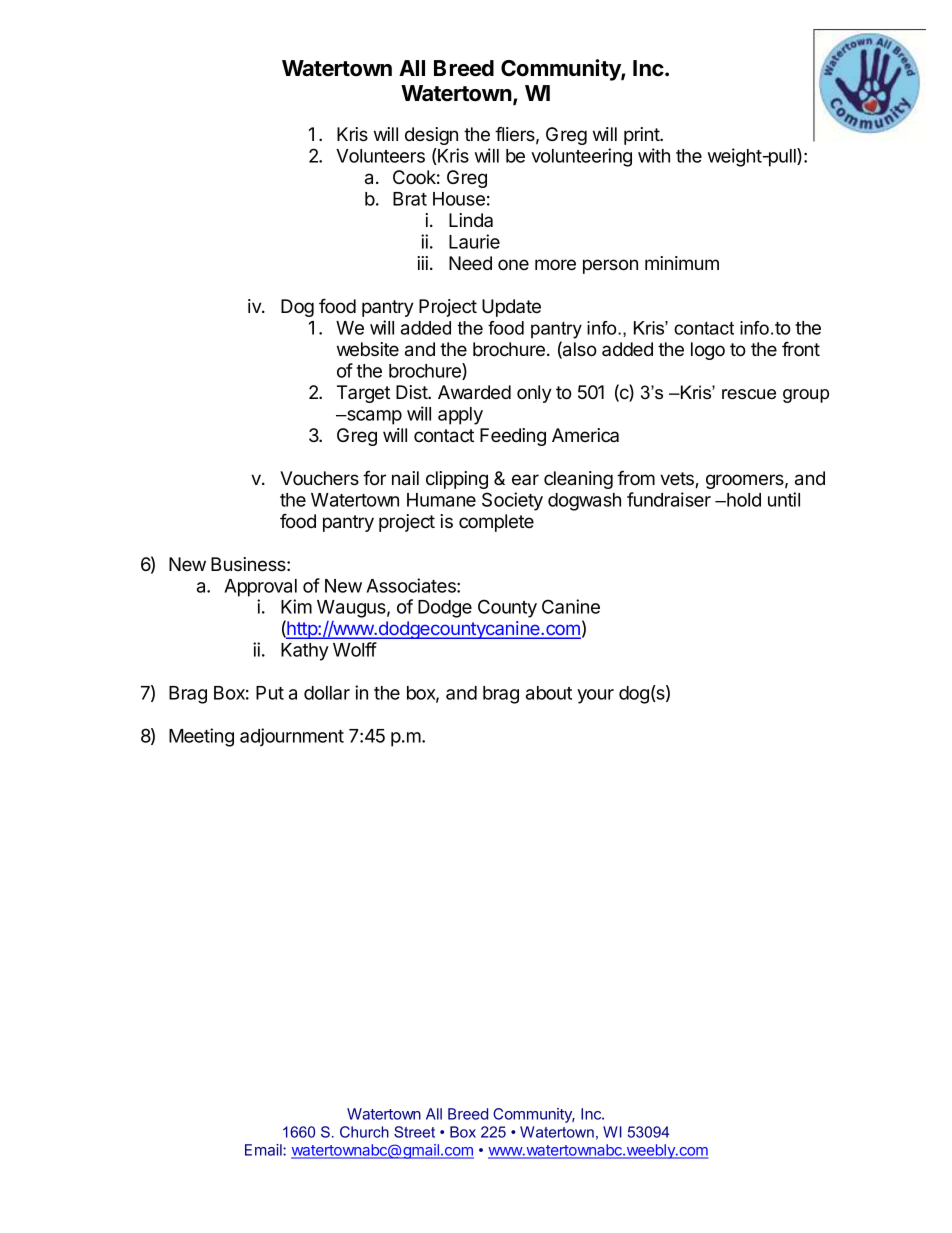  Describe the element at coordinates (355, 649) in the screenshot. I see `Wolff` at that location.
